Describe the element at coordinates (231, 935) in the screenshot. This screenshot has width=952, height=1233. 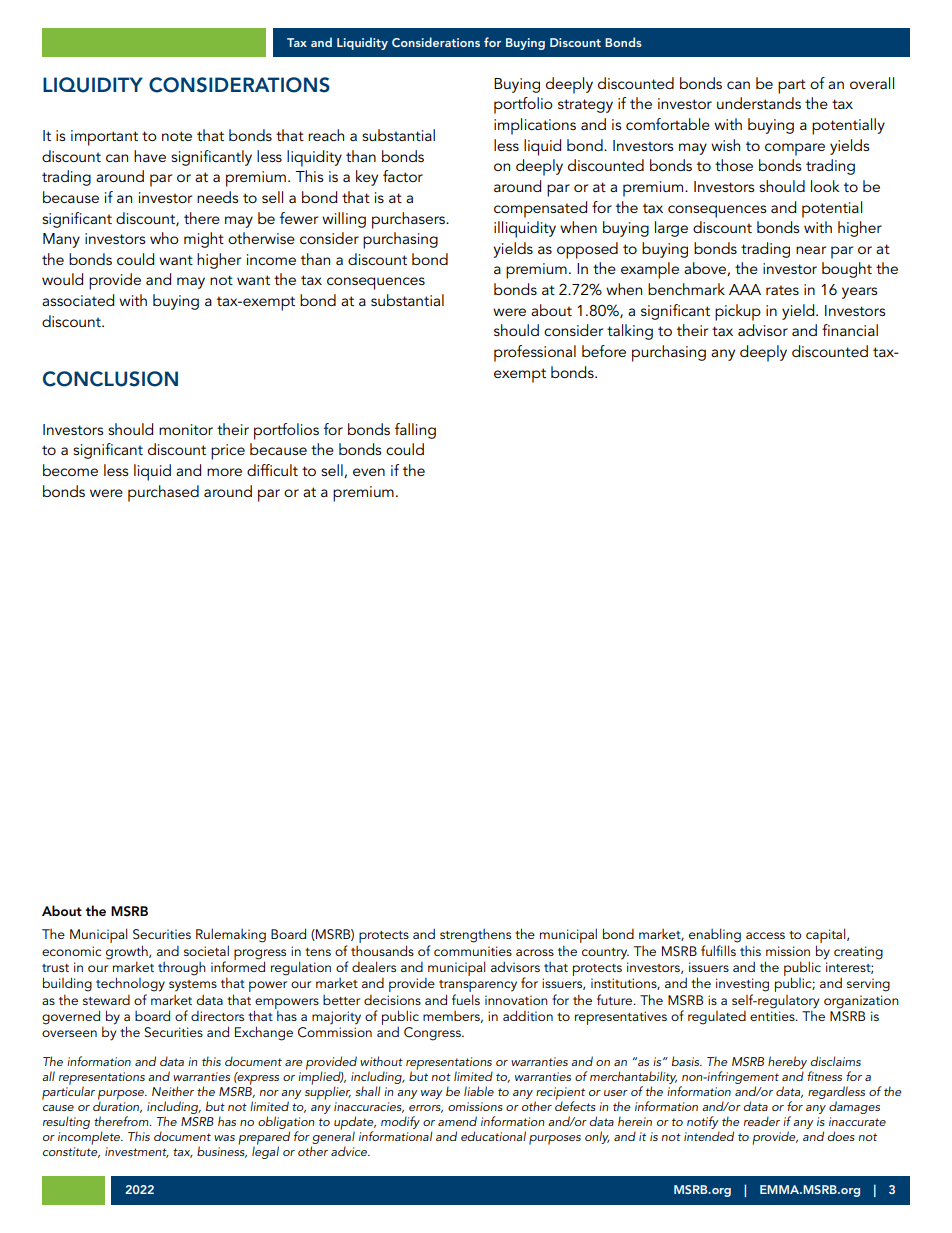
I see `Rulemaking` at that location.
